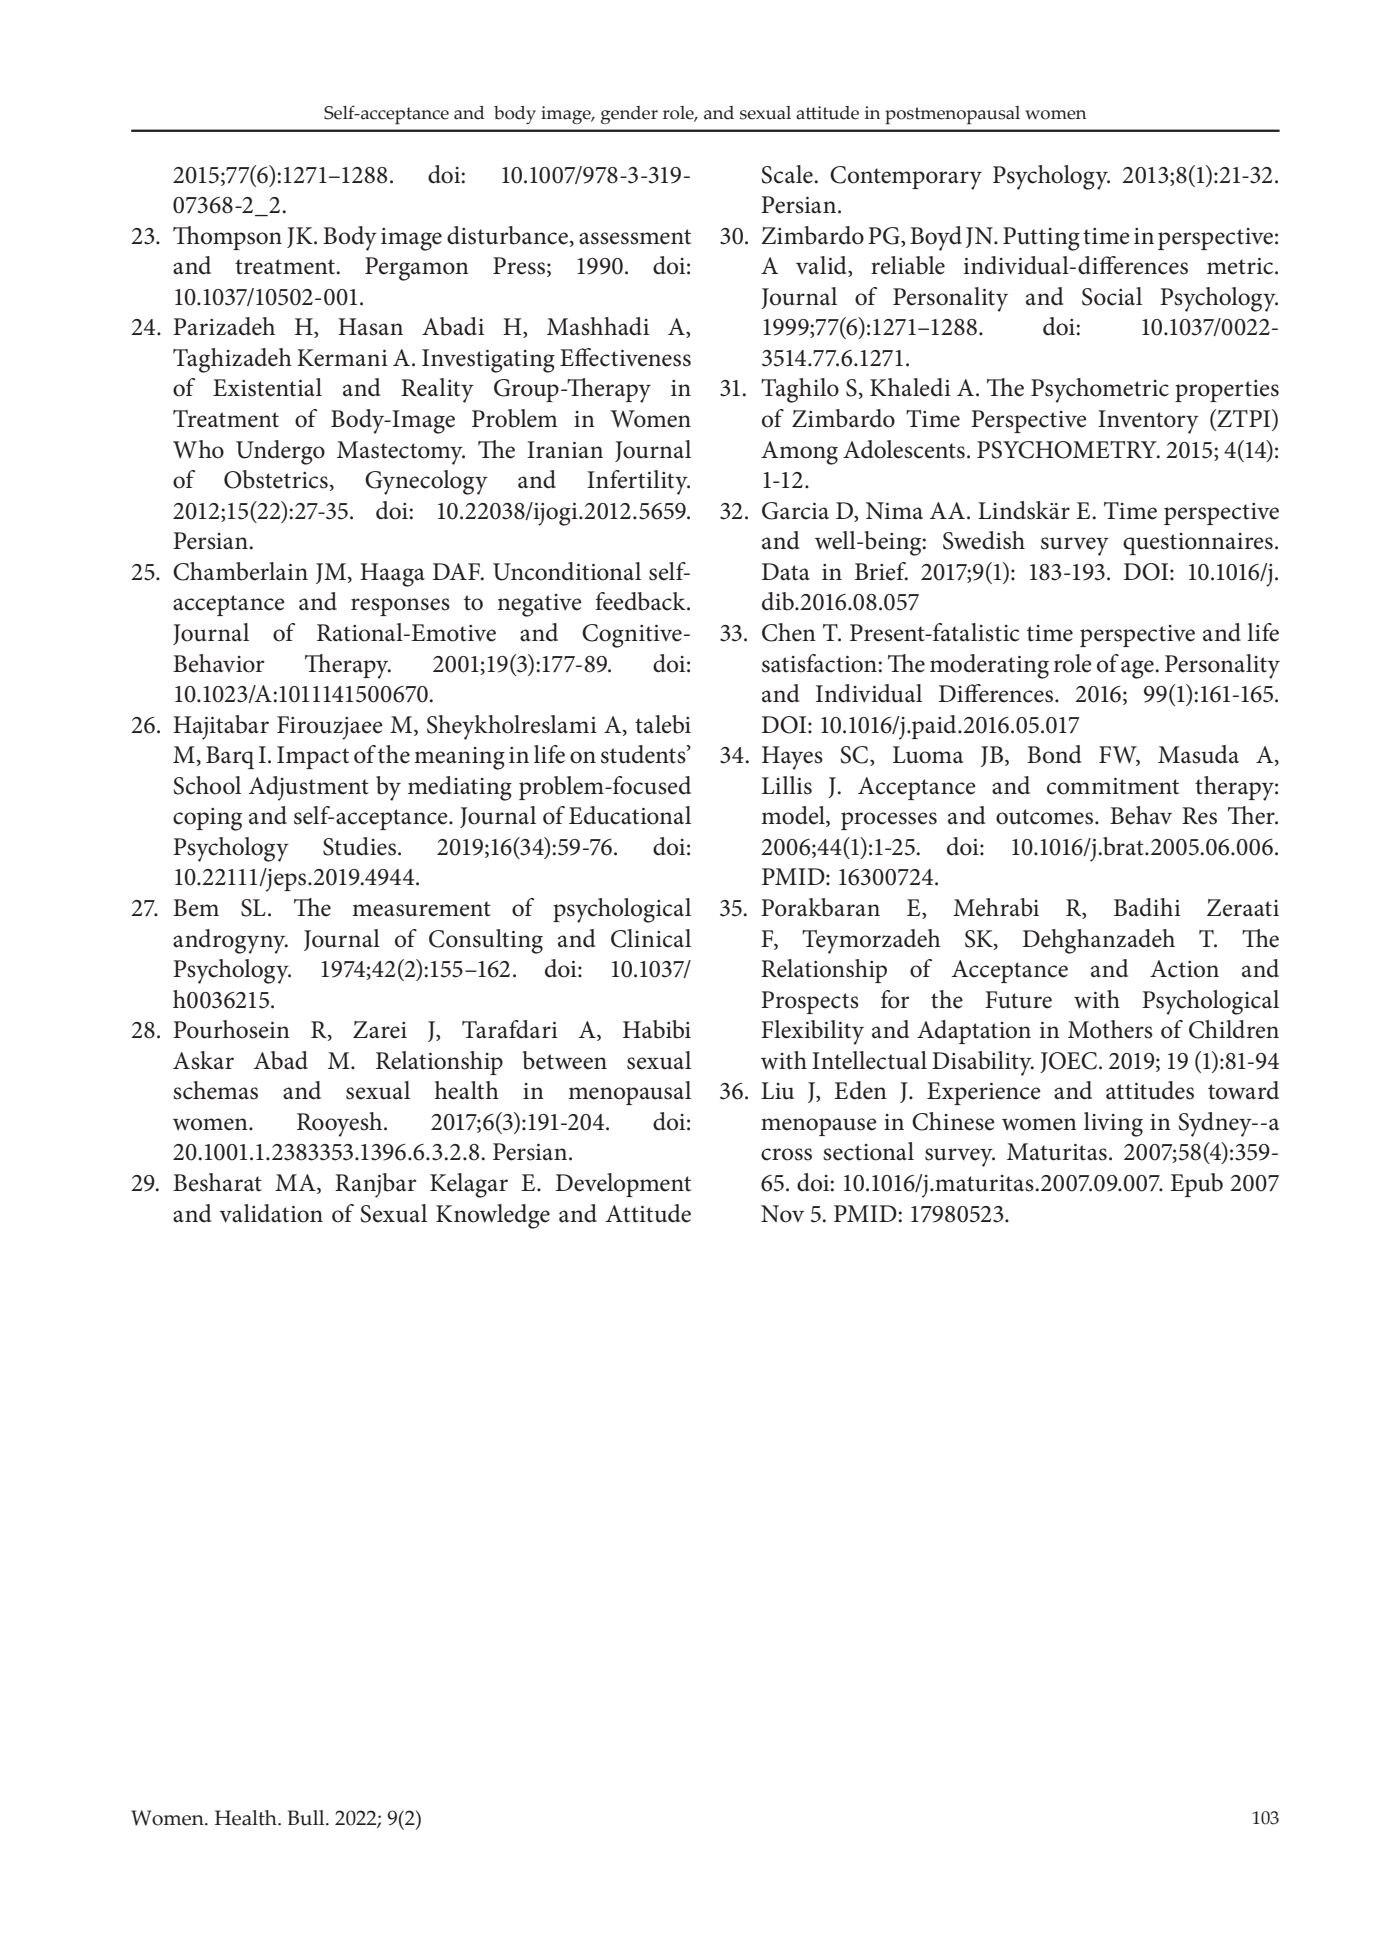 The height and width of the document is (1949, 1378). What do you see at coordinates (651, 938) in the document?
I see `Clinical` at bounding box center [651, 938].
